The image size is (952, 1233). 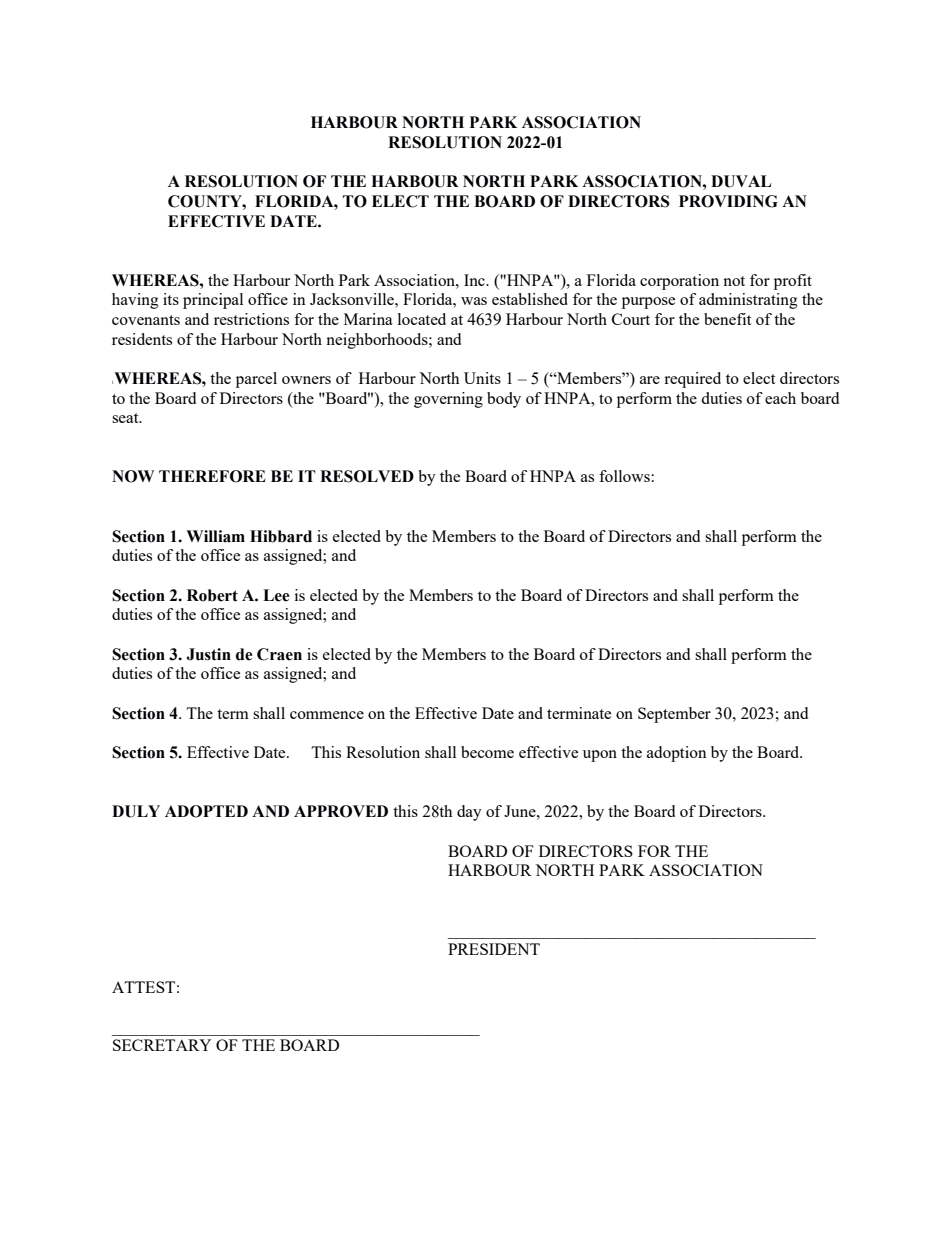 What do you see at coordinates (728, 201) in the page?
I see `PROVIDING` at bounding box center [728, 201].
